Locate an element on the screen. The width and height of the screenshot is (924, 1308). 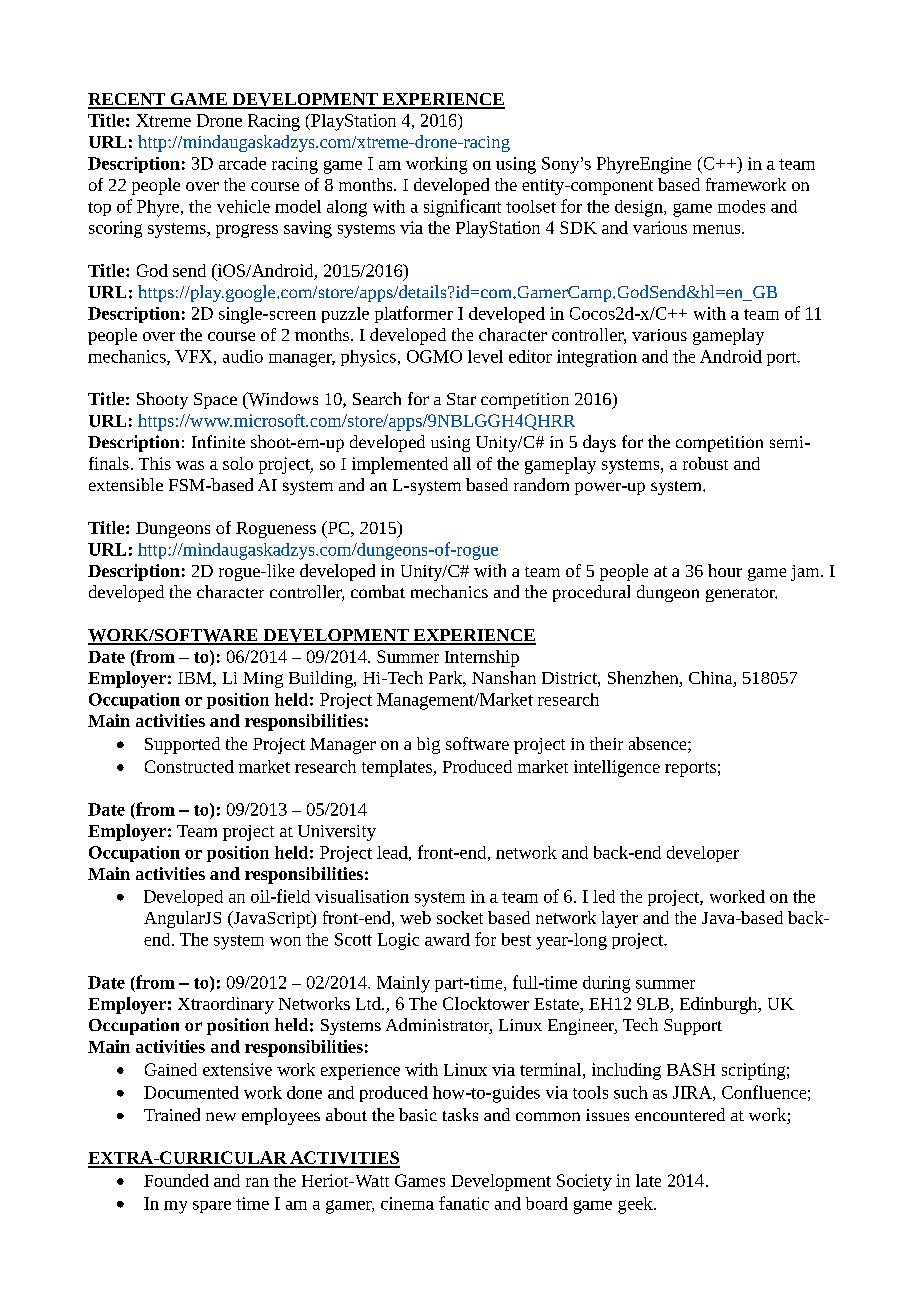
generator is located at coordinates (741, 595).
